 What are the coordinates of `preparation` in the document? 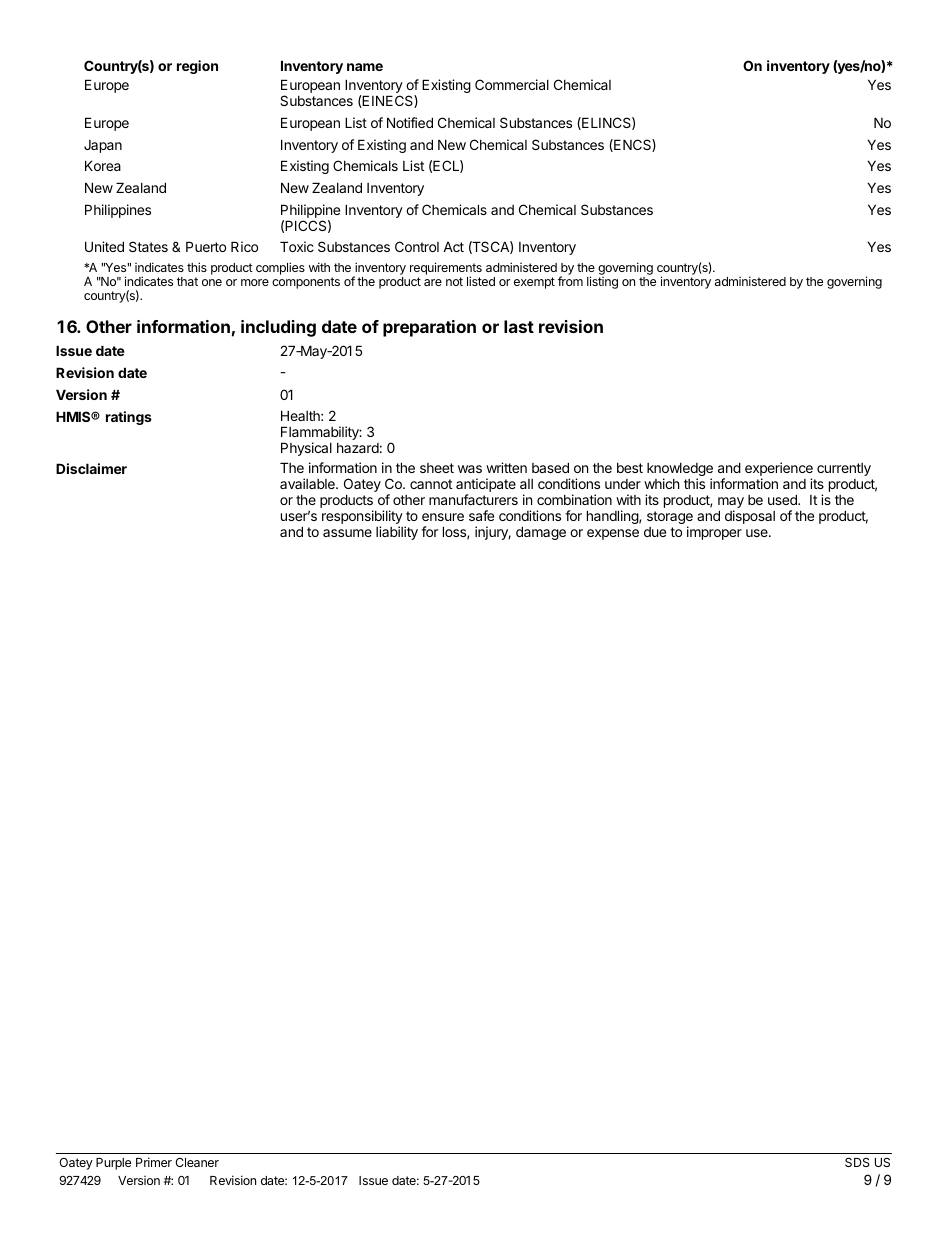 It's located at (429, 328).
